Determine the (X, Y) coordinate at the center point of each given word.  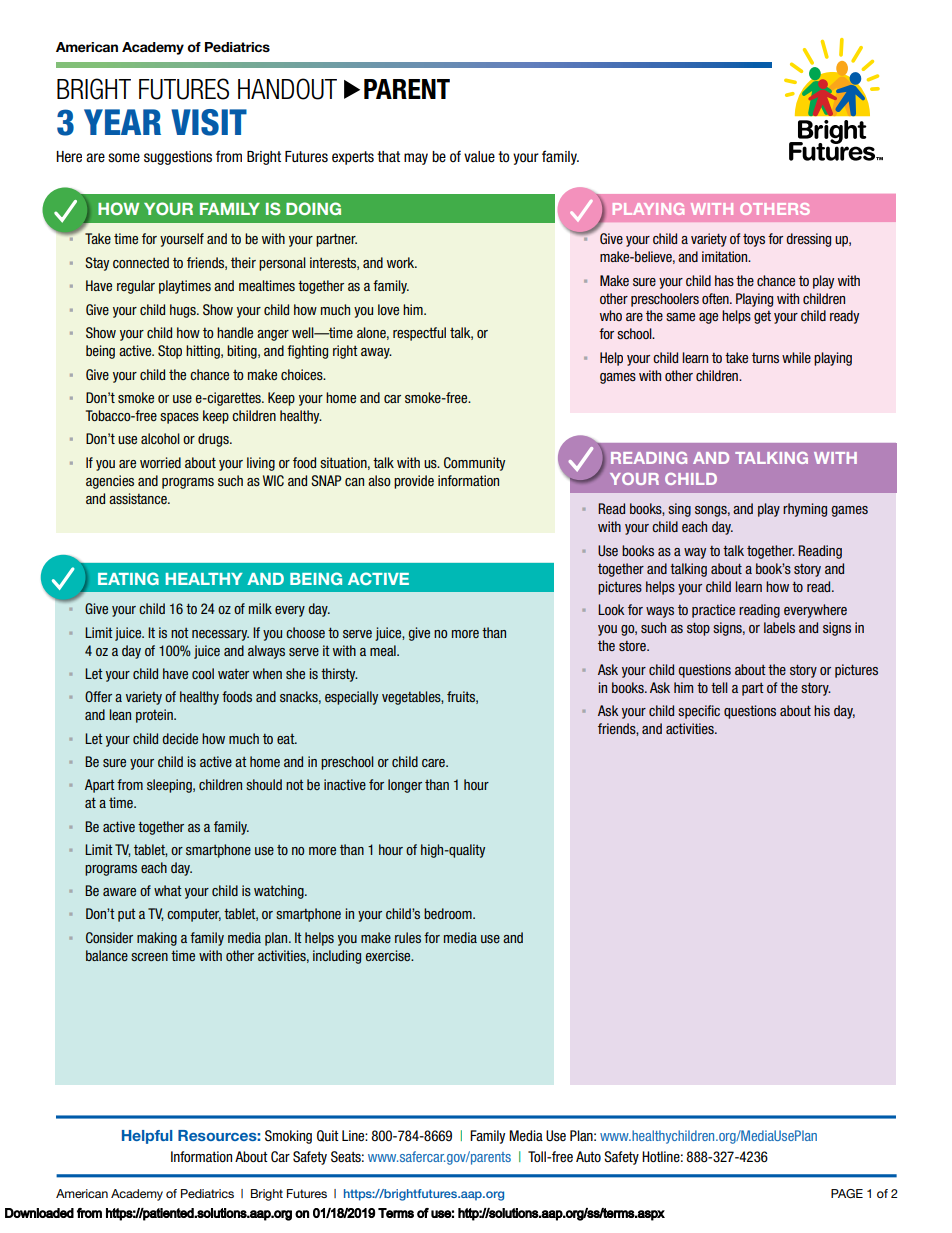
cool (203, 673)
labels (779, 627)
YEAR (122, 122)
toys (754, 240)
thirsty (339, 675)
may (416, 159)
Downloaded (39, 1213)
